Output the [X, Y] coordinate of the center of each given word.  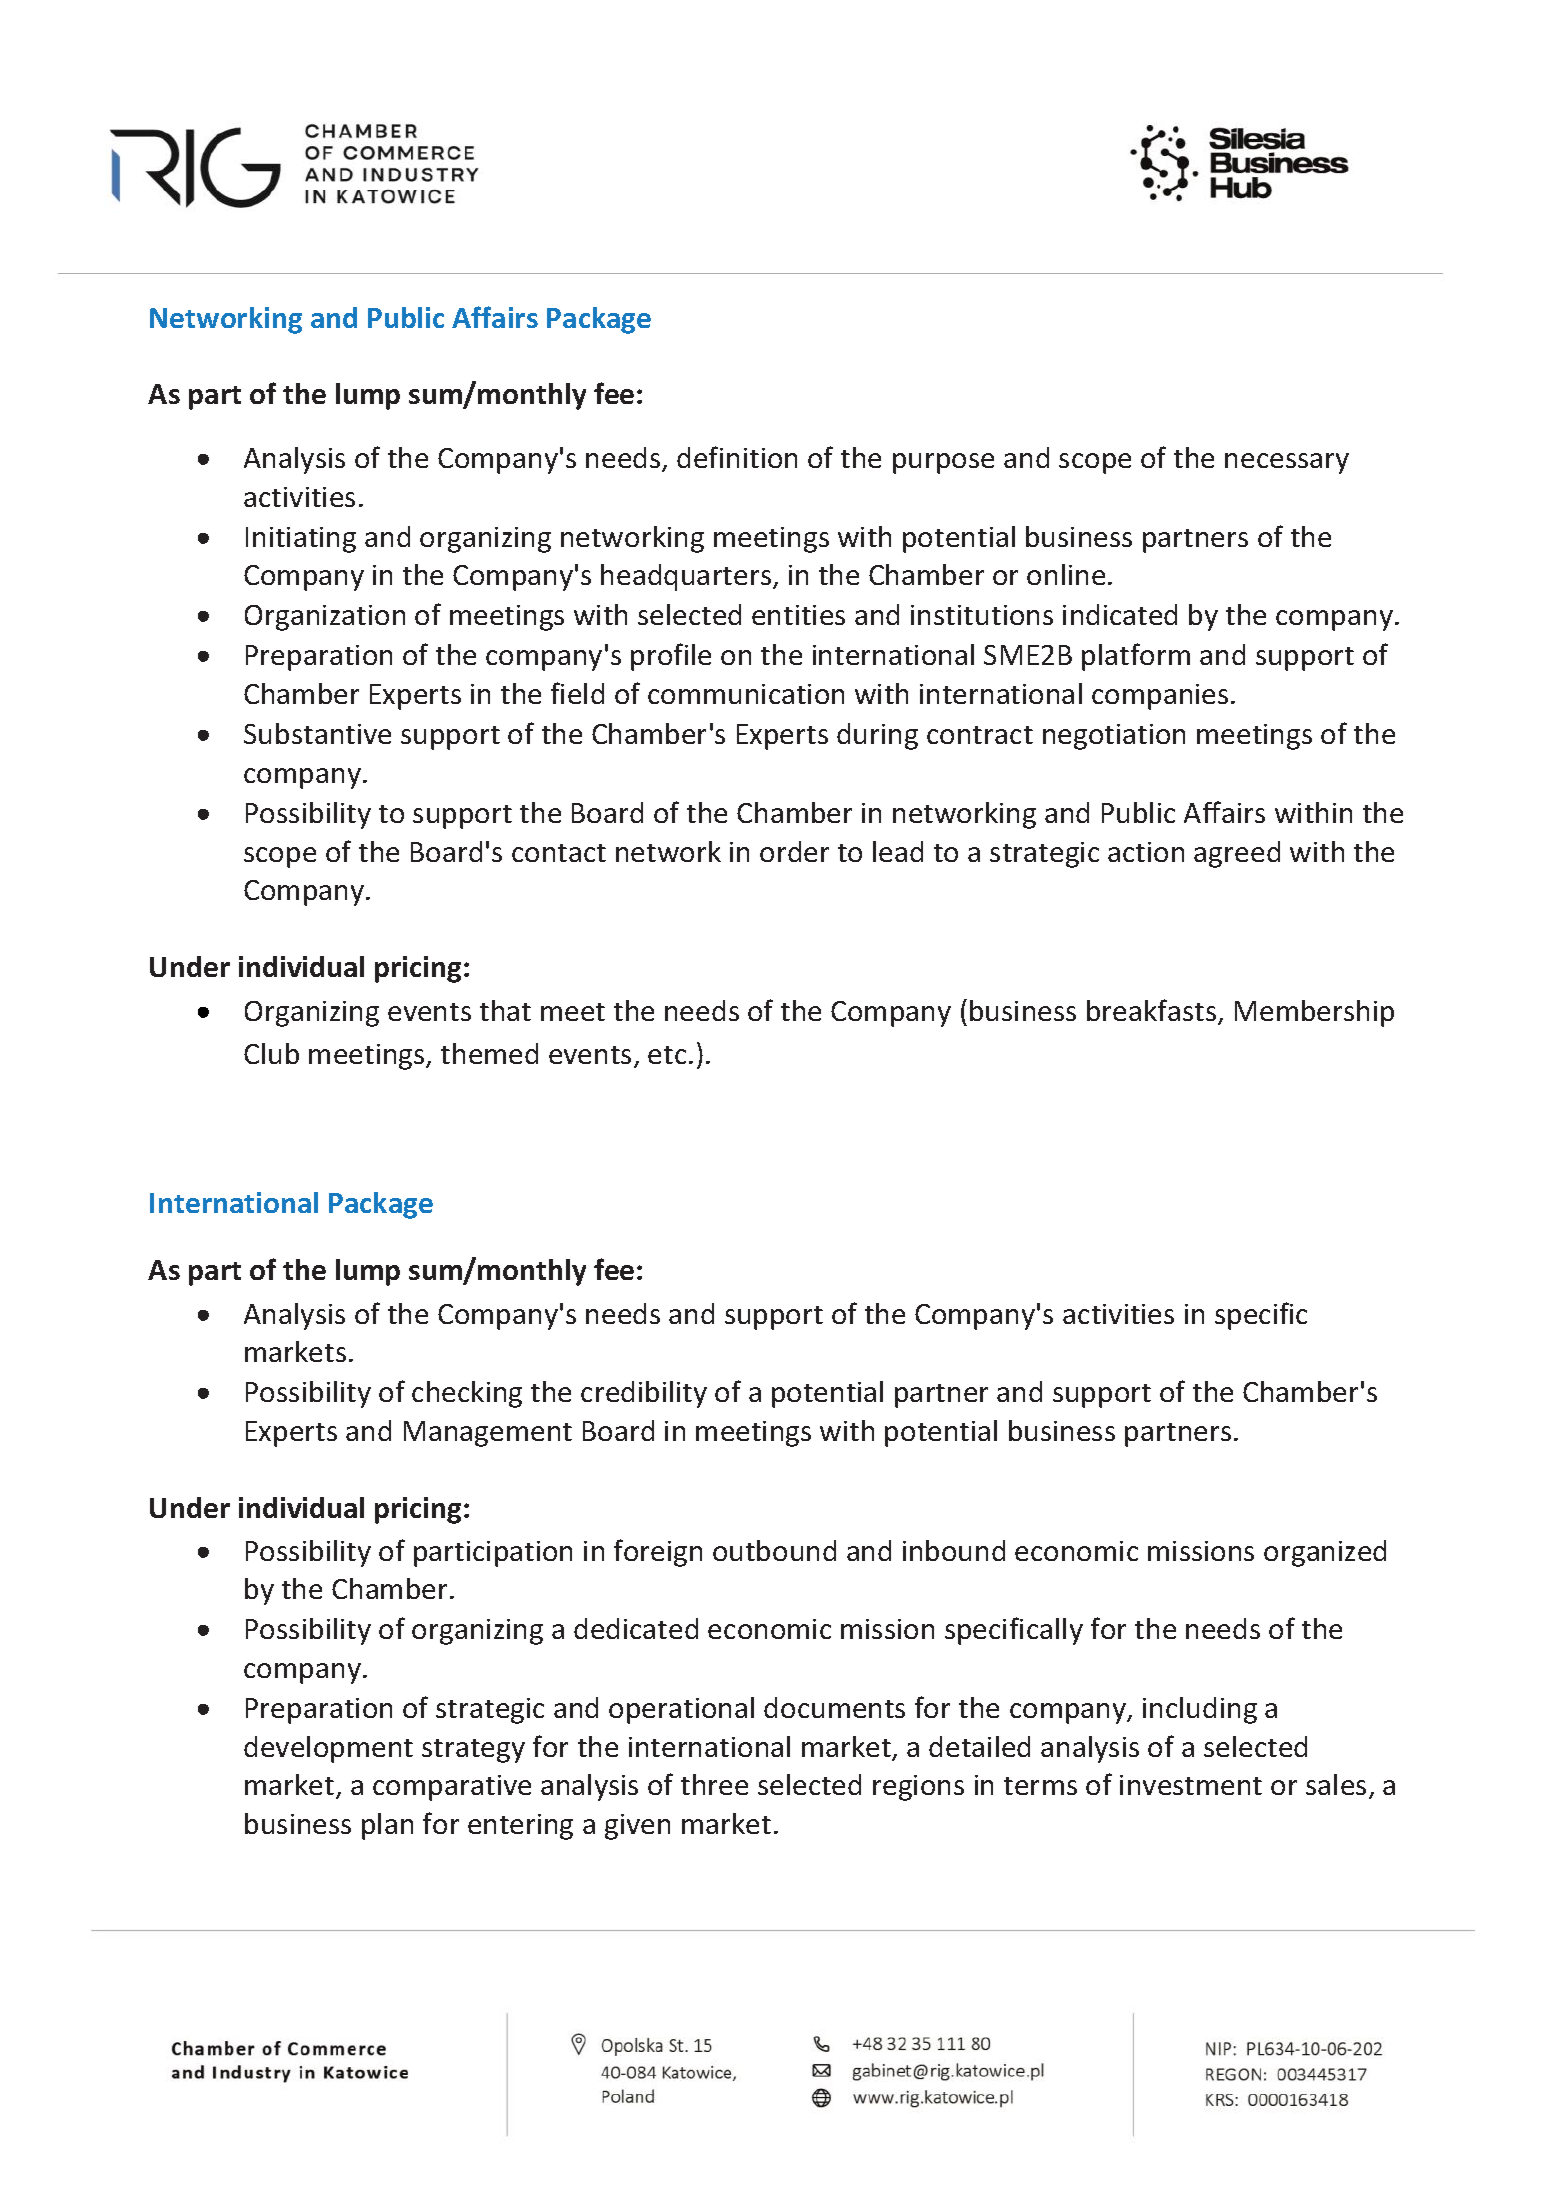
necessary [1287, 463]
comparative [452, 1788]
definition [737, 457]
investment [1191, 1785]
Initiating [301, 540]
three [714, 1784]
